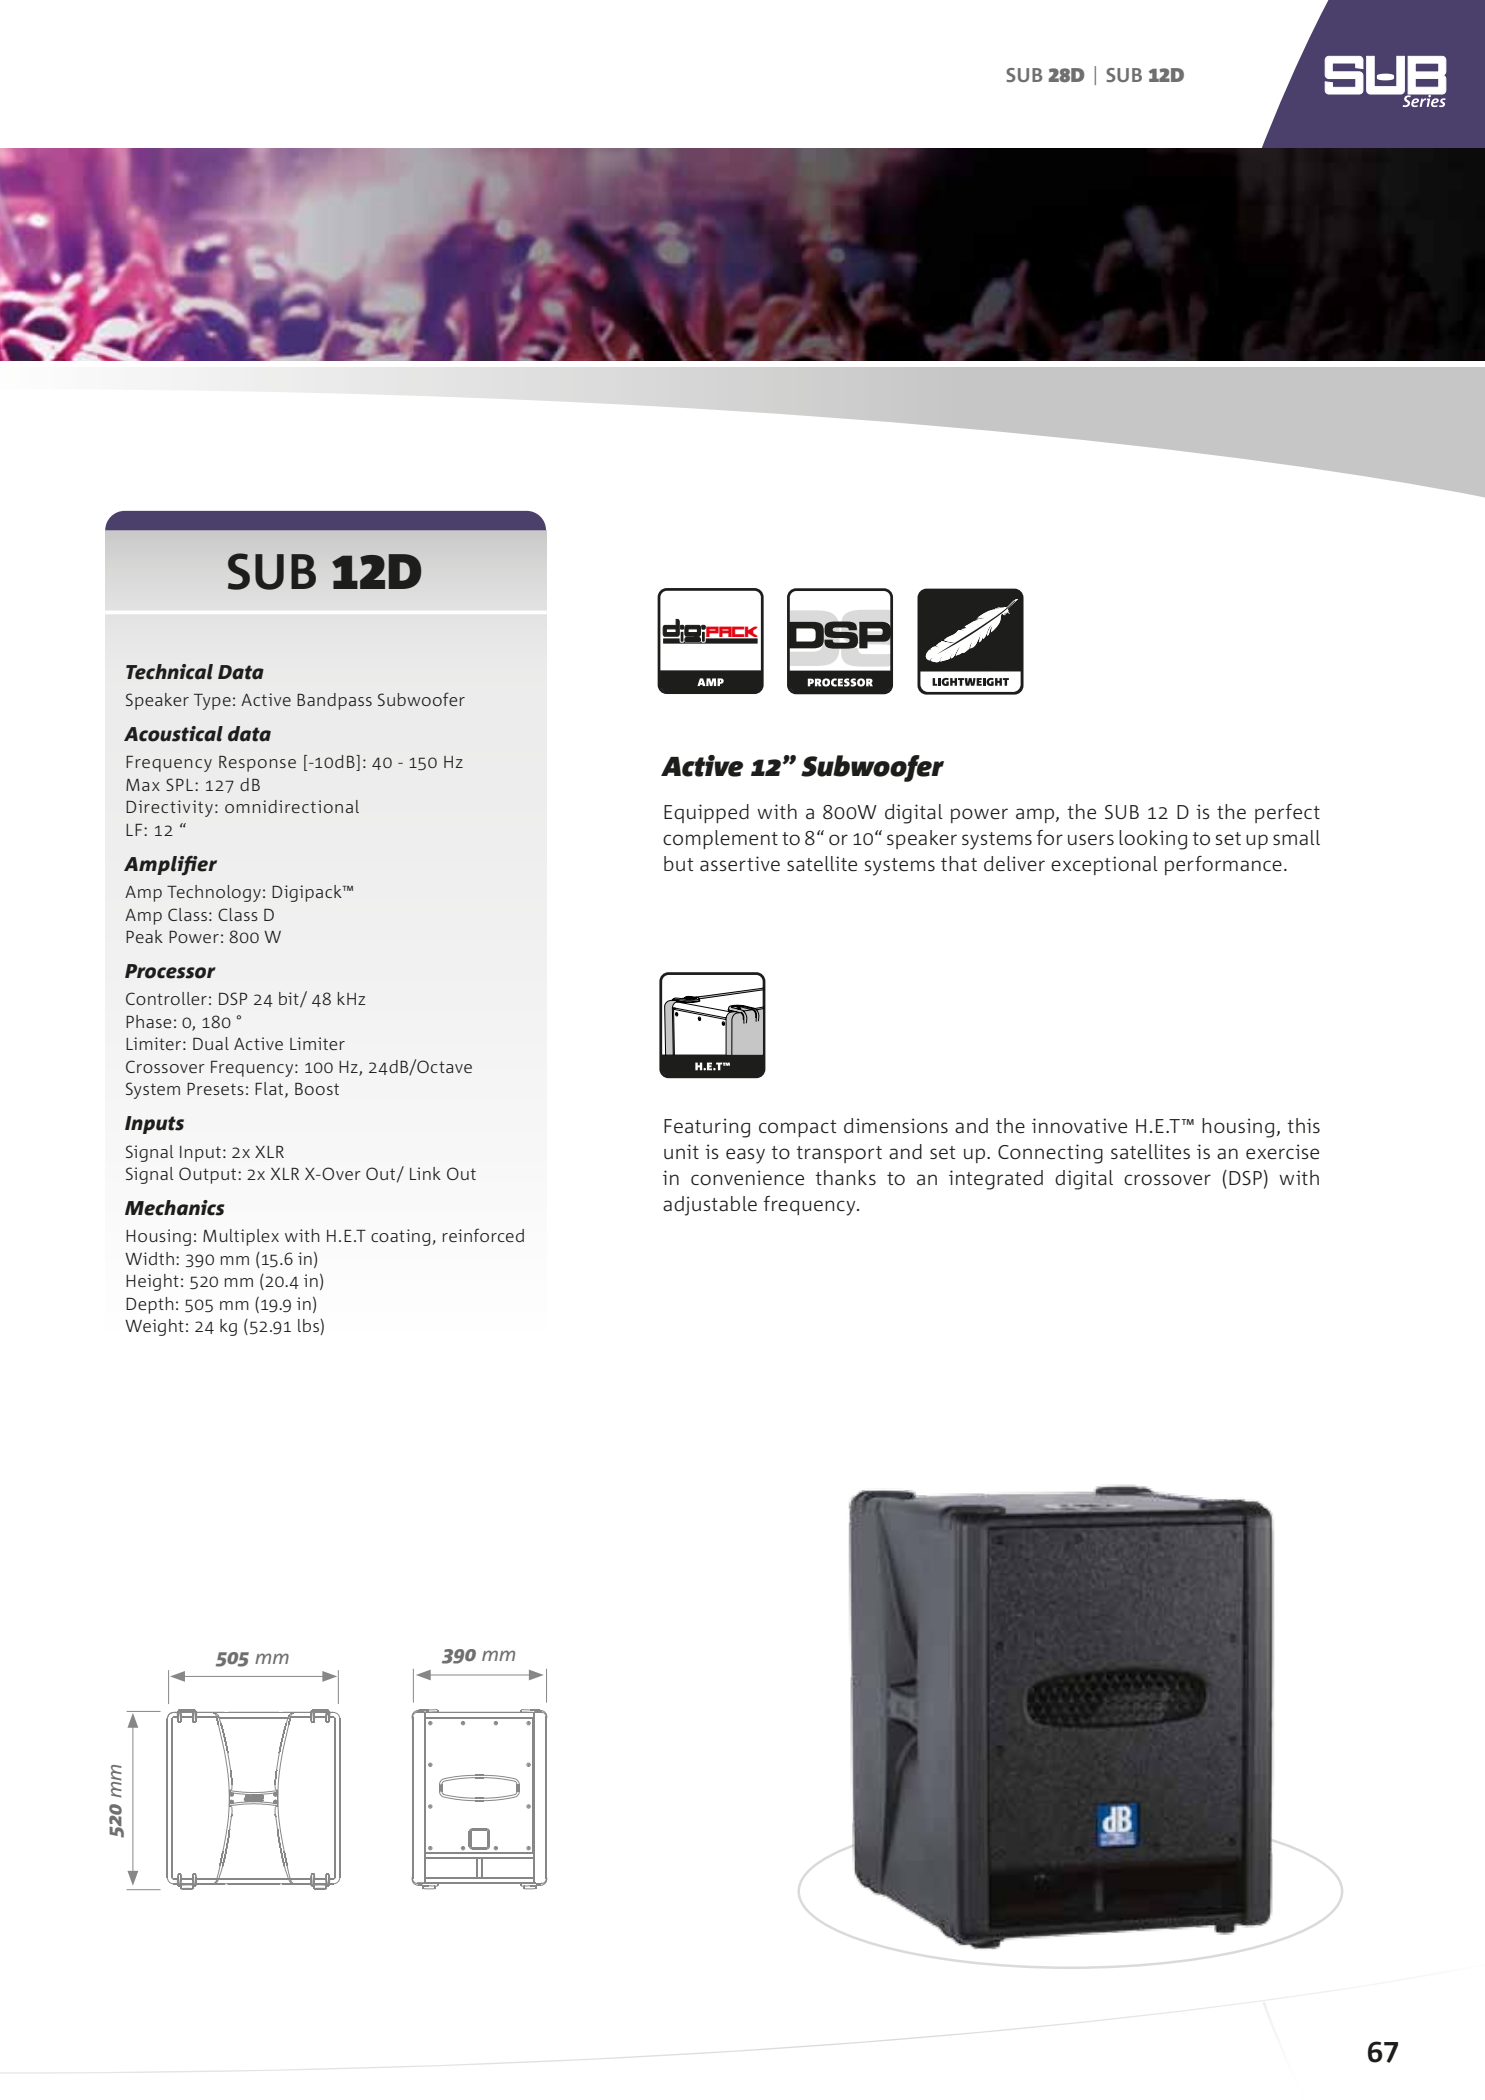 The height and width of the page is (2100, 1485). I want to click on Amplifier, so click(170, 866).
